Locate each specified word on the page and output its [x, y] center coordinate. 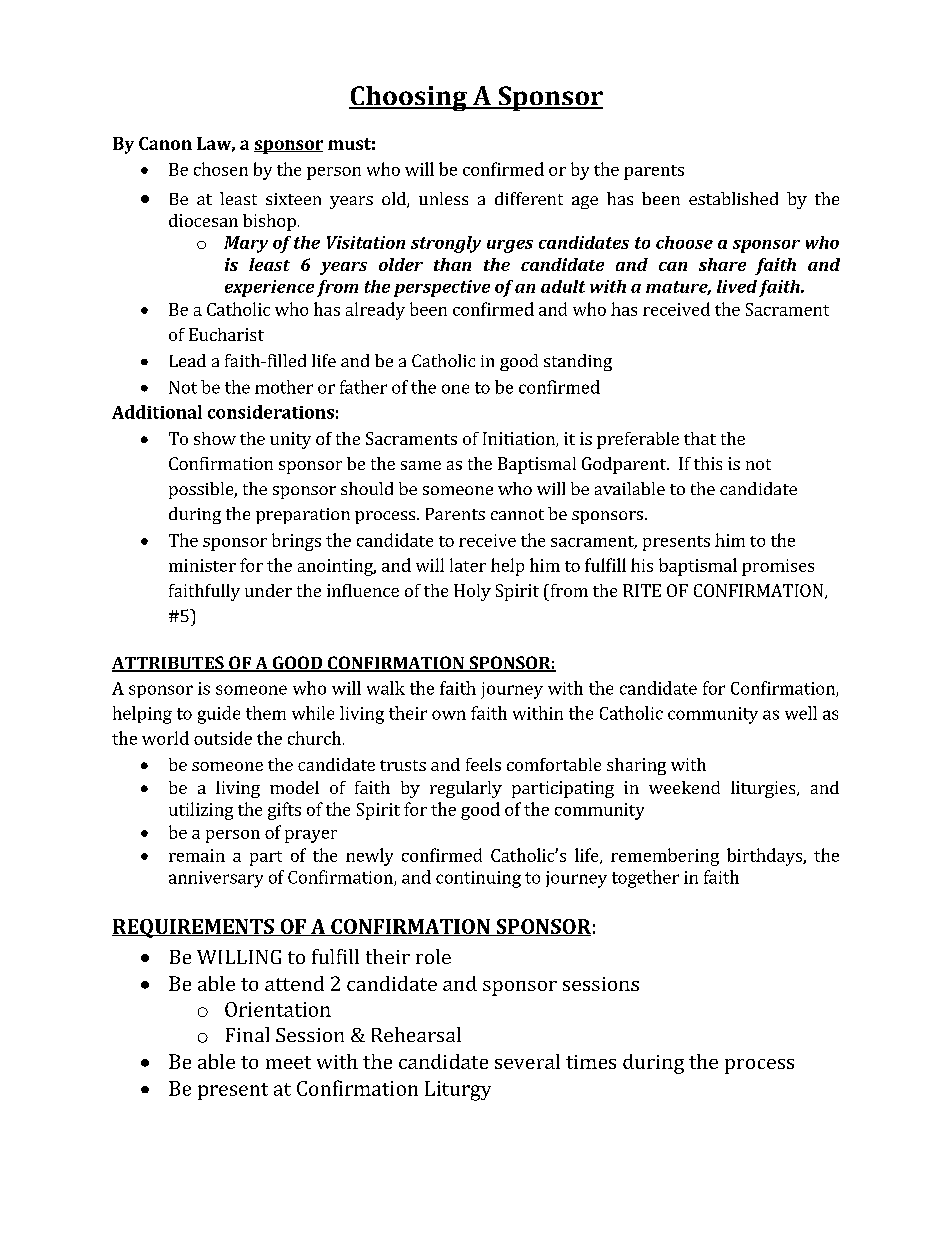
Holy [472, 592]
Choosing [409, 98]
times [591, 1062]
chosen [221, 169]
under [268, 590]
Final [247, 1034]
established [733, 198]
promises [778, 567]
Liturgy [458, 1091]
